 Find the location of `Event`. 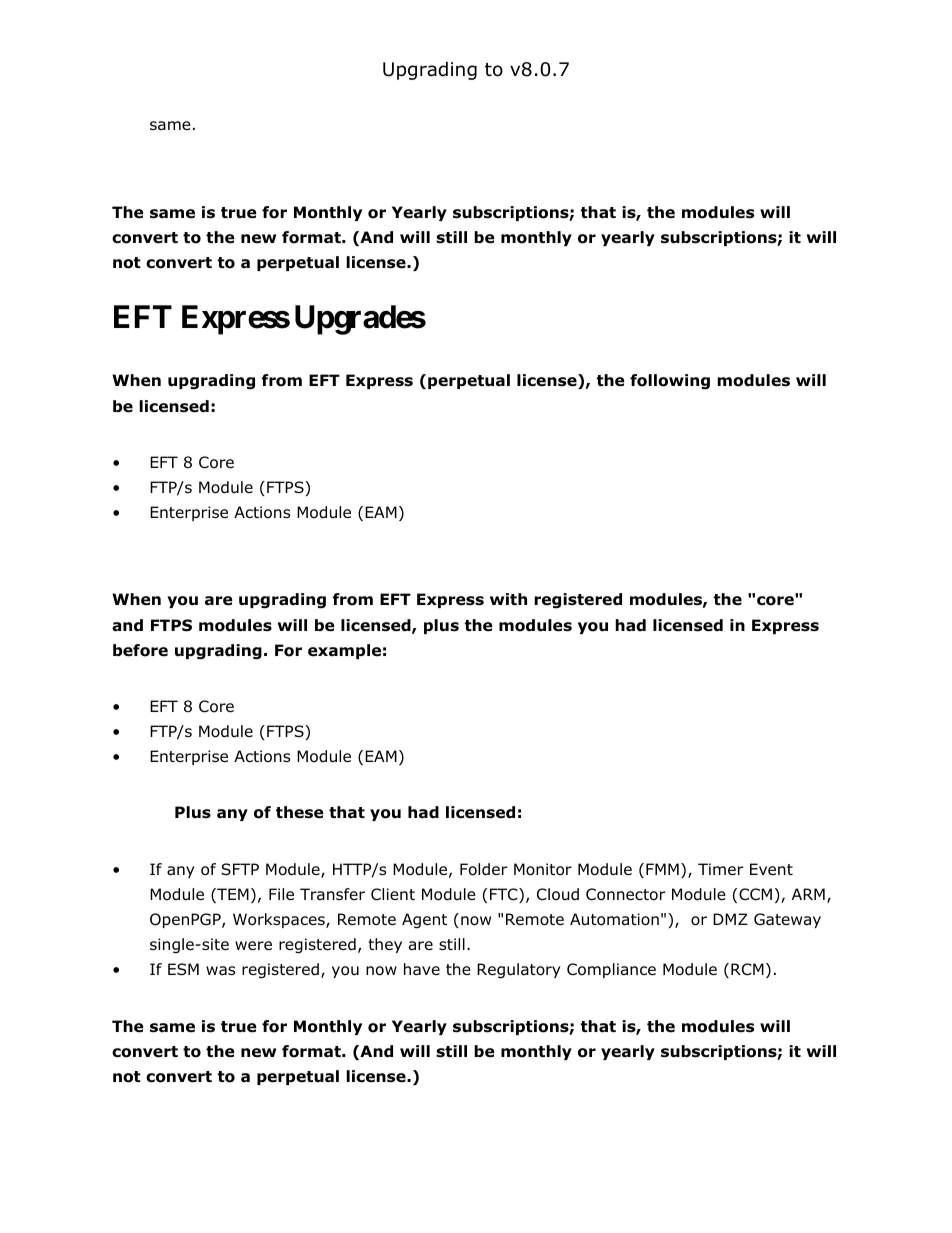

Event is located at coordinates (771, 869).
